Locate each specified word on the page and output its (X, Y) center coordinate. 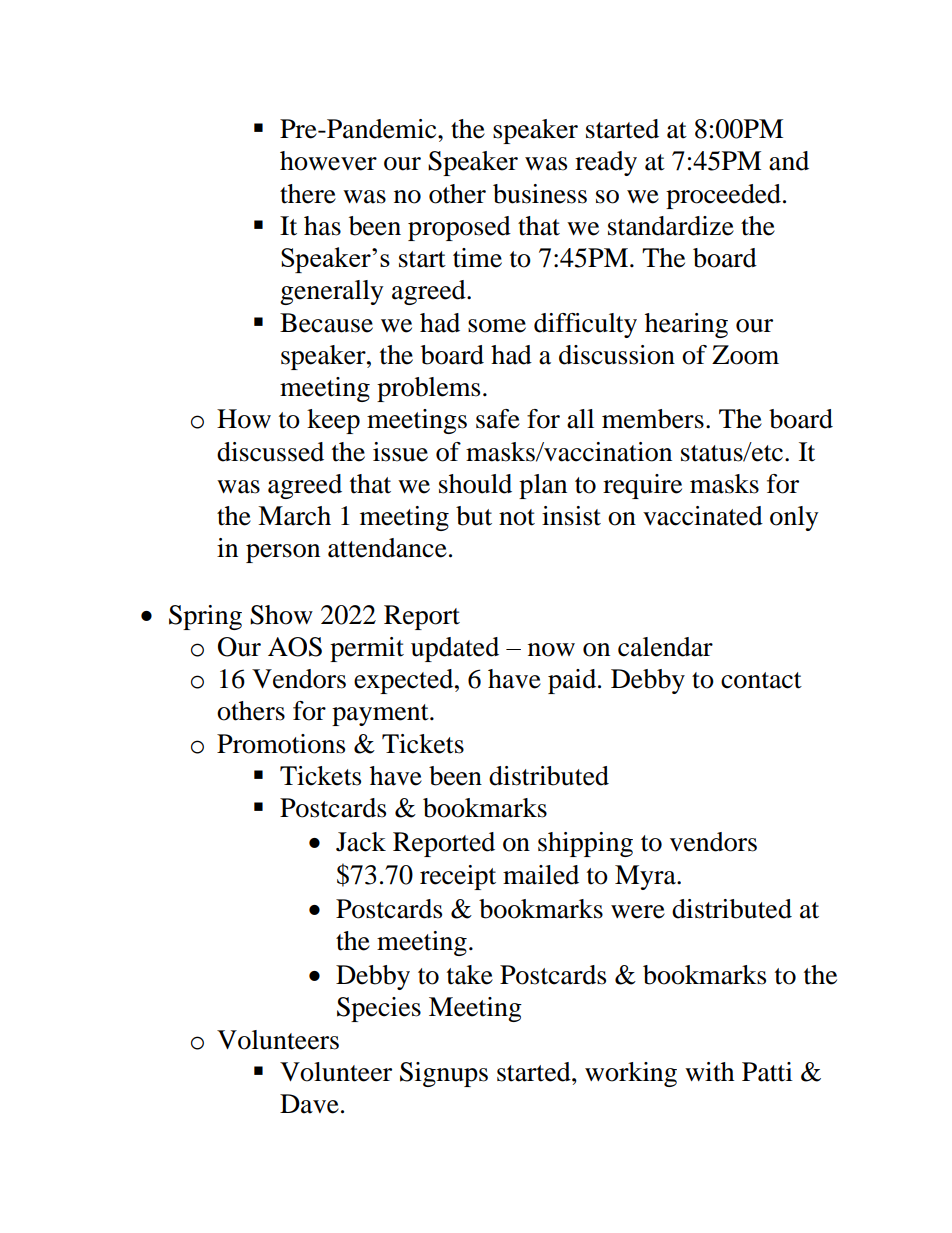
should (475, 484)
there (308, 194)
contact (761, 680)
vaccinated (703, 516)
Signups (444, 1074)
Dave (309, 1104)
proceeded (725, 196)
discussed (270, 452)
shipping (585, 844)
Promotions (281, 744)
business (540, 194)
